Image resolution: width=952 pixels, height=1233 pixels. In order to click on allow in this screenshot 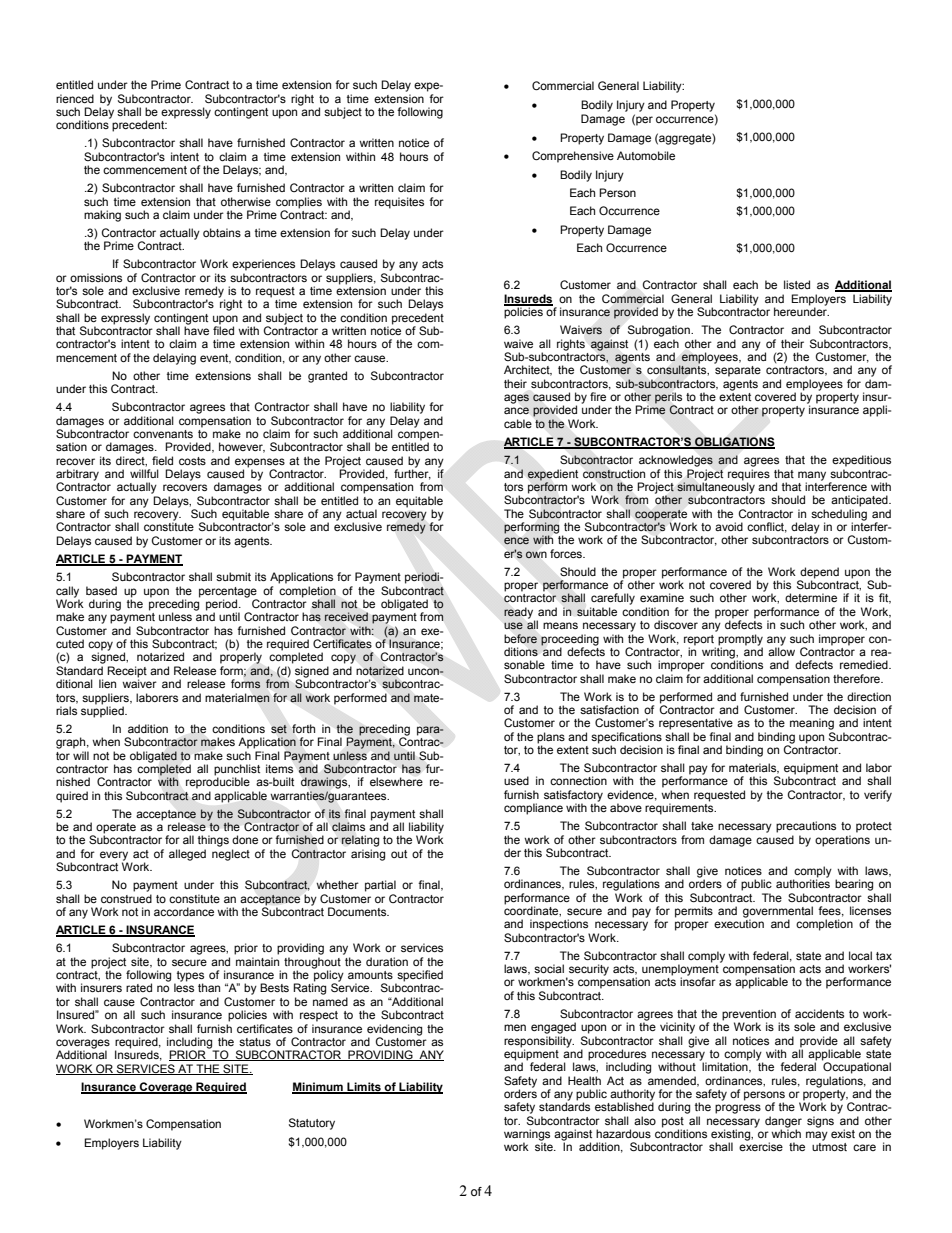, I will do `click(781, 650)`.
